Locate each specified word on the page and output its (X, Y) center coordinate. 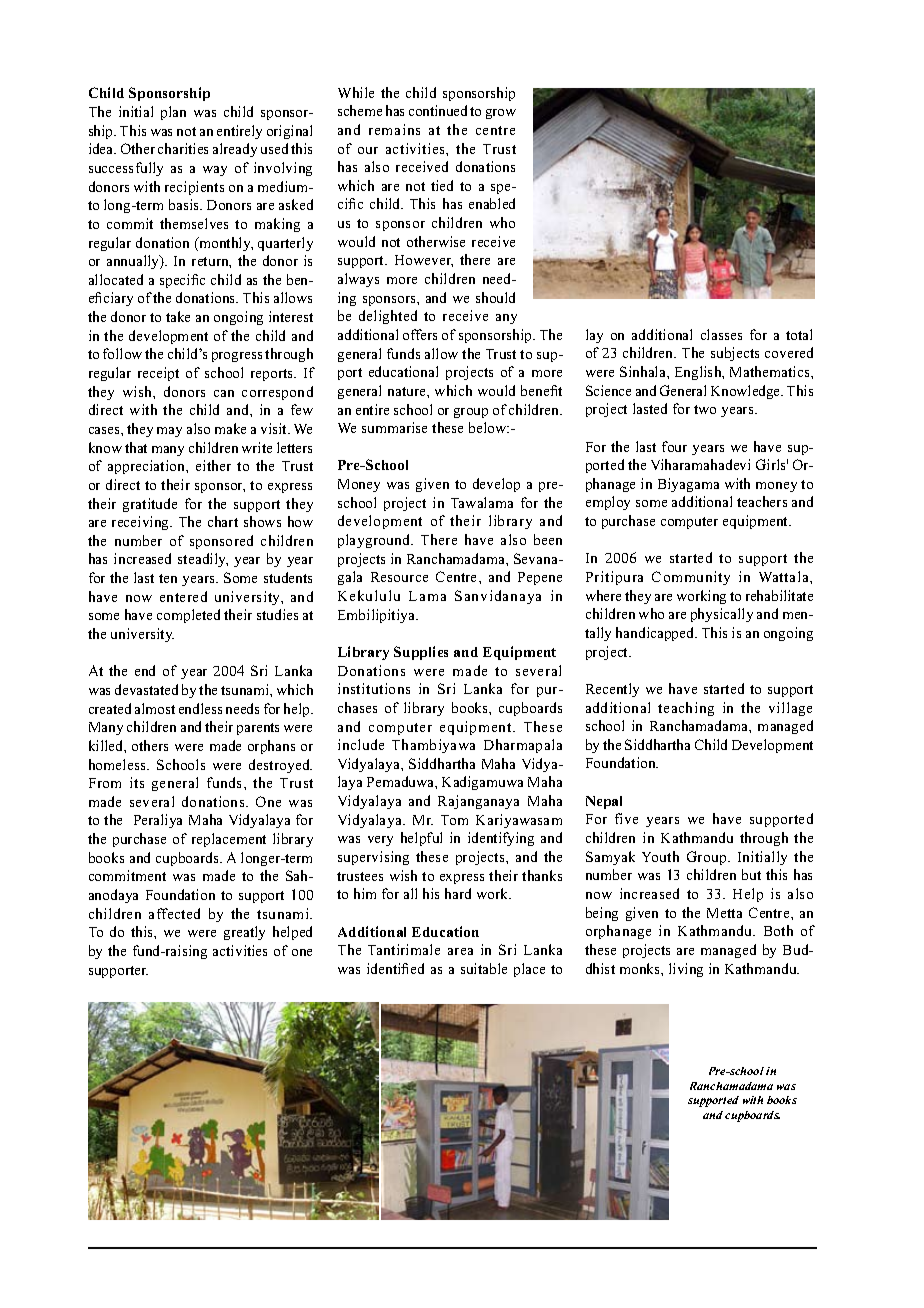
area (460, 951)
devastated (146, 689)
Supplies (421, 653)
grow (501, 114)
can (224, 393)
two (705, 409)
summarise (394, 427)
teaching (686, 709)
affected (174, 913)
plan (173, 113)
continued (438, 110)
